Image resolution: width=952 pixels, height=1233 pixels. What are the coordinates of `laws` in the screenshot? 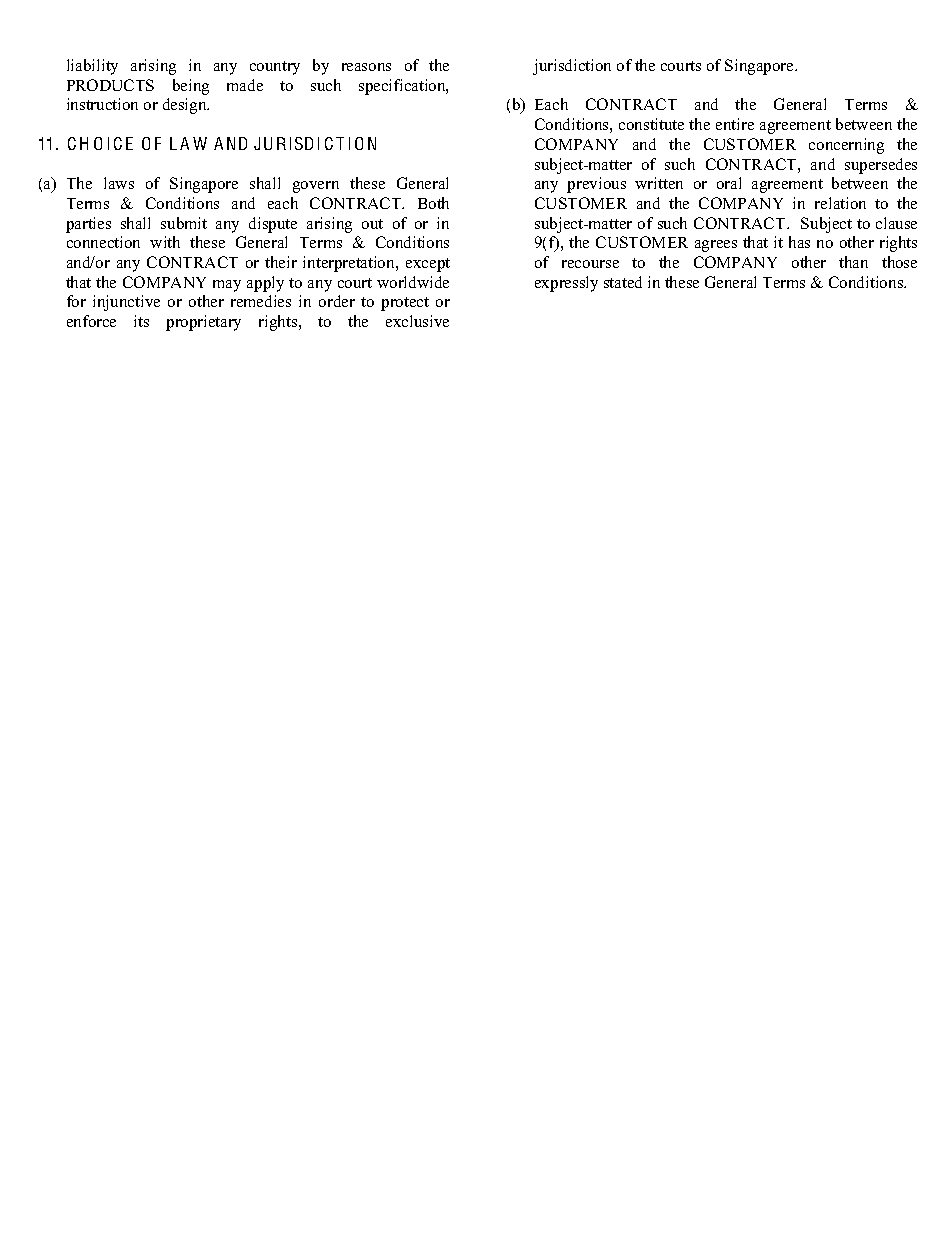 It's located at (119, 183).
